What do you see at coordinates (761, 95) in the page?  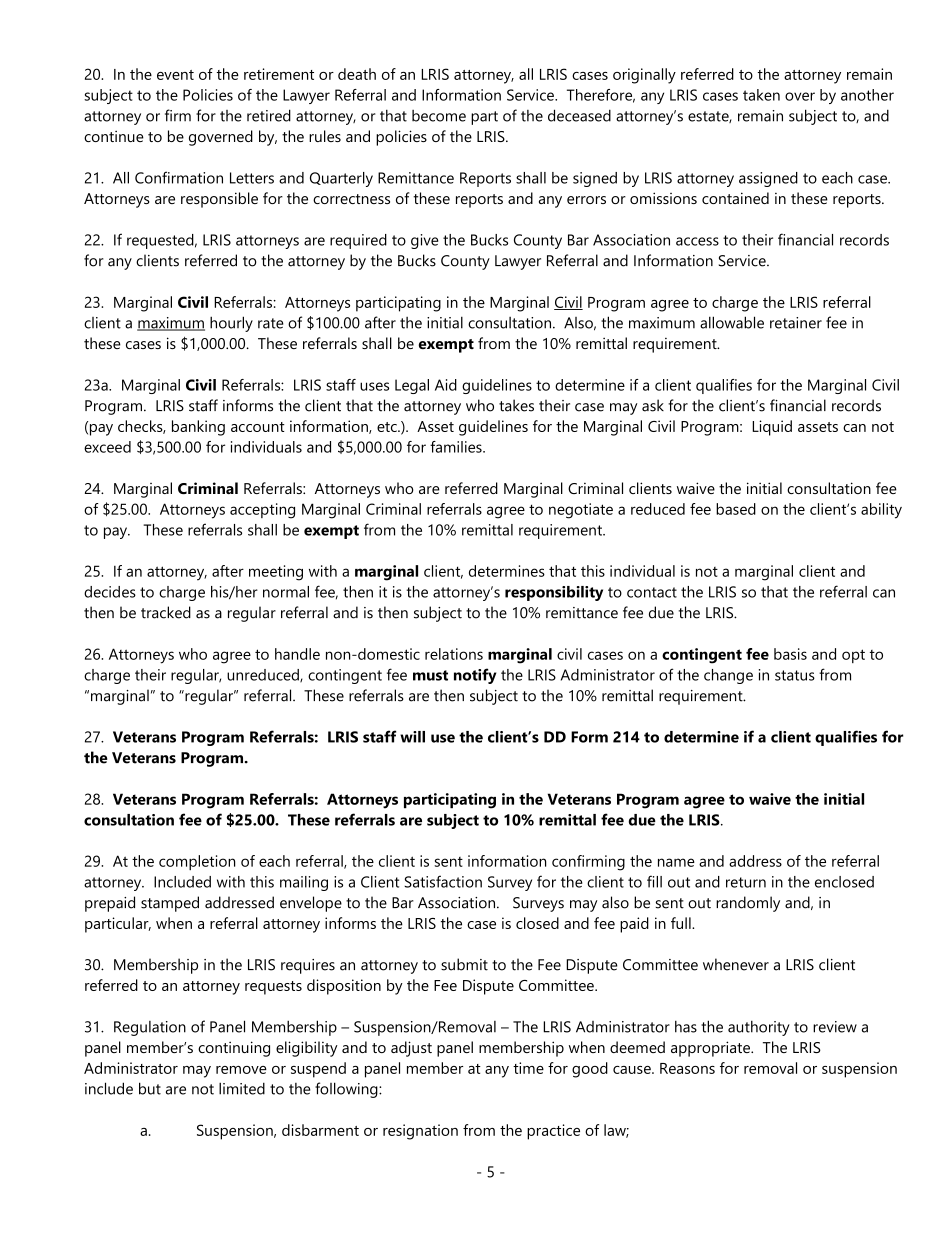 I see `taken` at bounding box center [761, 95].
